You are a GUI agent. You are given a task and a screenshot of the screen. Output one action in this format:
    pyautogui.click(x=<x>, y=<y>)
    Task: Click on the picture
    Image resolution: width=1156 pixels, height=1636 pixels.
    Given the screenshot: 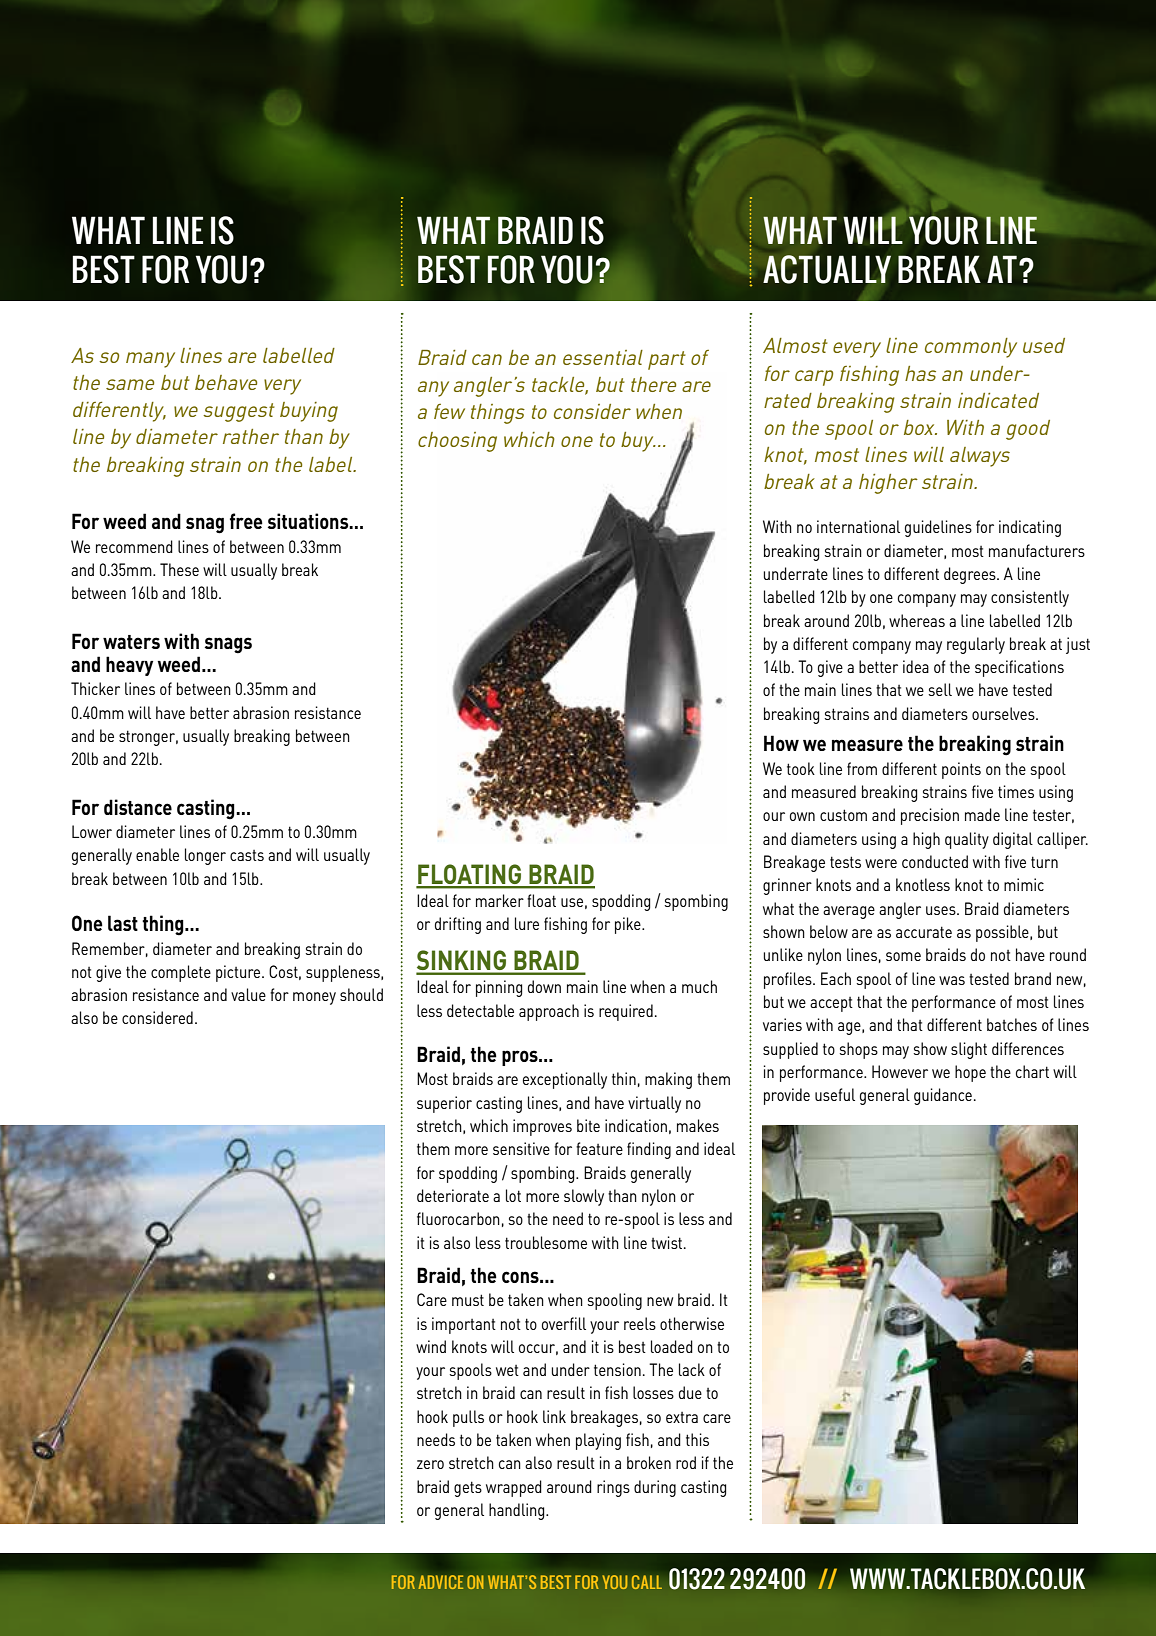 What is the action you would take?
    pyautogui.click(x=239, y=973)
